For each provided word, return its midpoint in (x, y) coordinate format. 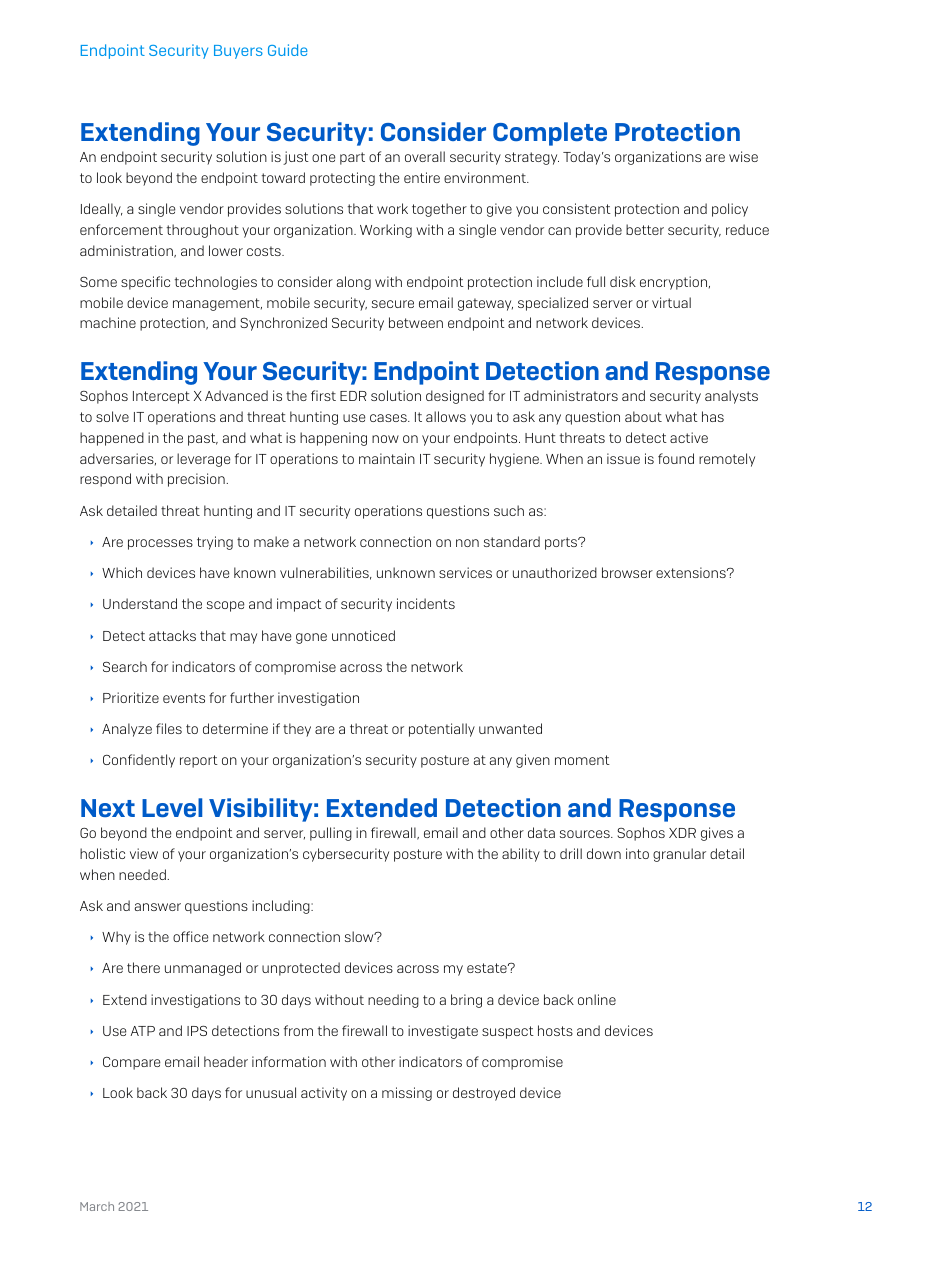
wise (743, 156)
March (97, 1206)
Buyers (238, 52)
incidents (426, 603)
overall (425, 156)
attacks (172, 635)
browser (627, 572)
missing (407, 1094)
